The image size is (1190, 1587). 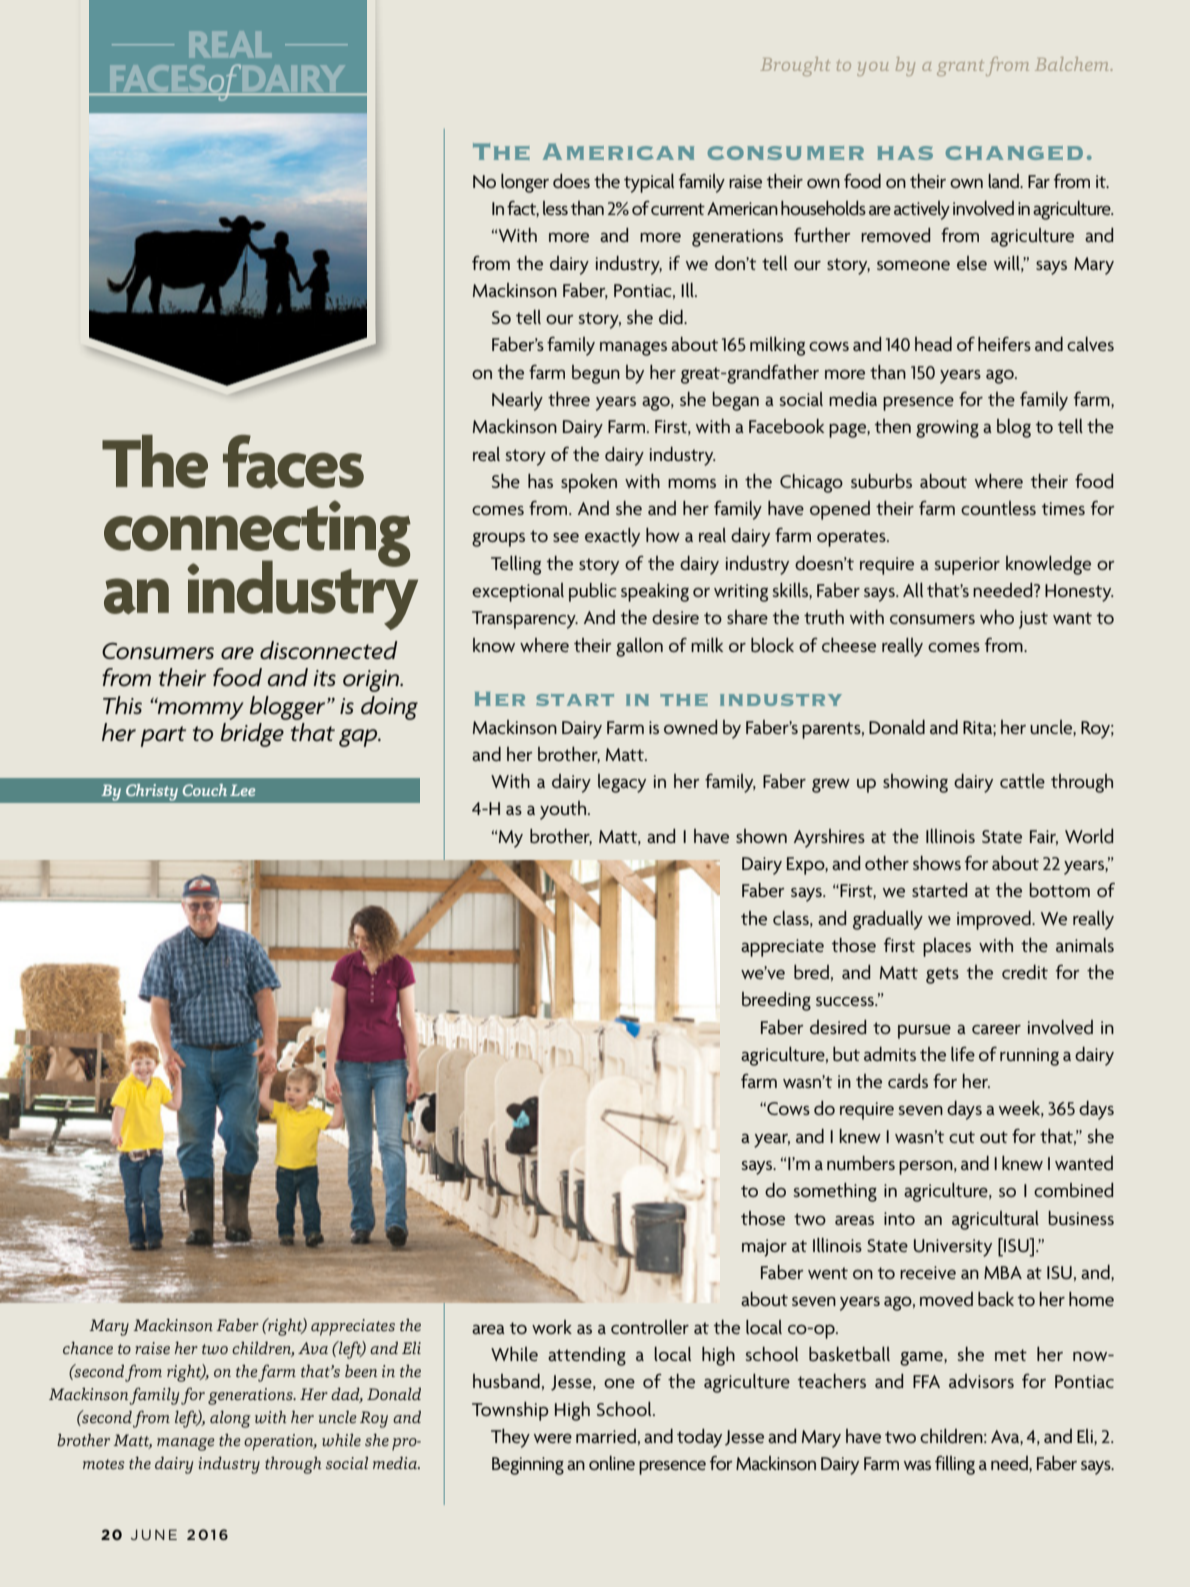 What do you see at coordinates (230, 1419) in the screenshot?
I see `along` at bounding box center [230, 1419].
